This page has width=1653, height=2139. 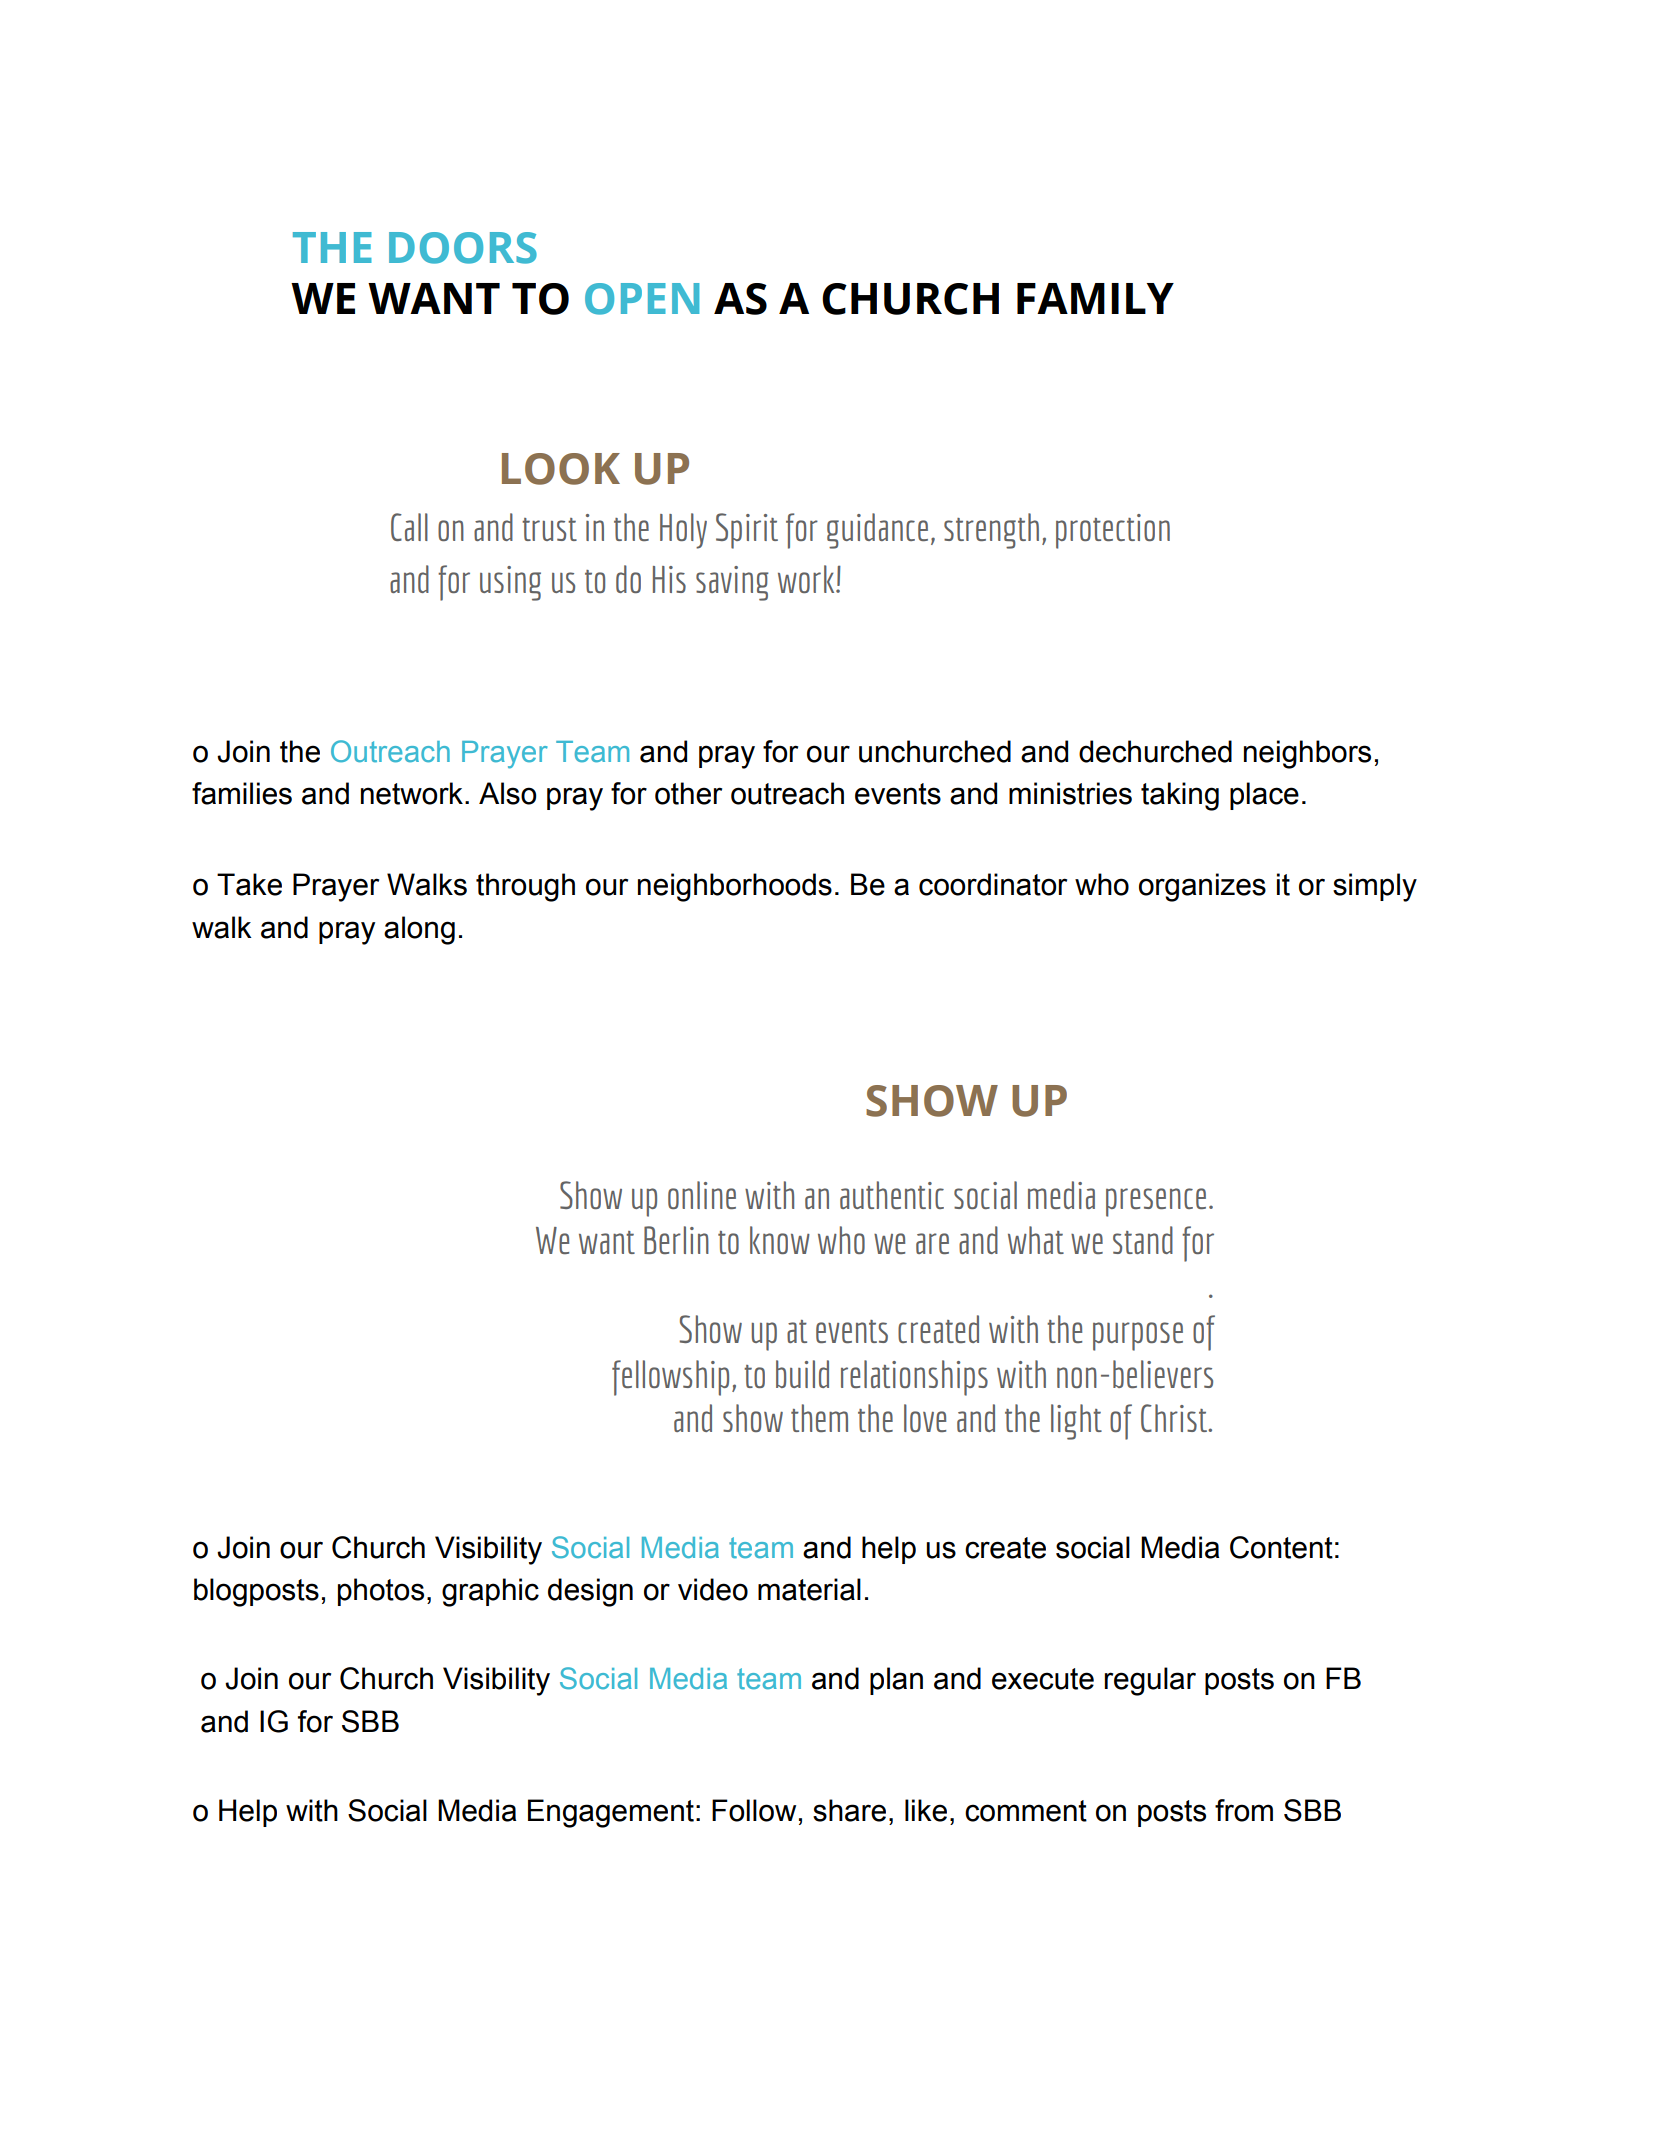 What do you see at coordinates (409, 527) in the page?
I see `Call` at bounding box center [409, 527].
